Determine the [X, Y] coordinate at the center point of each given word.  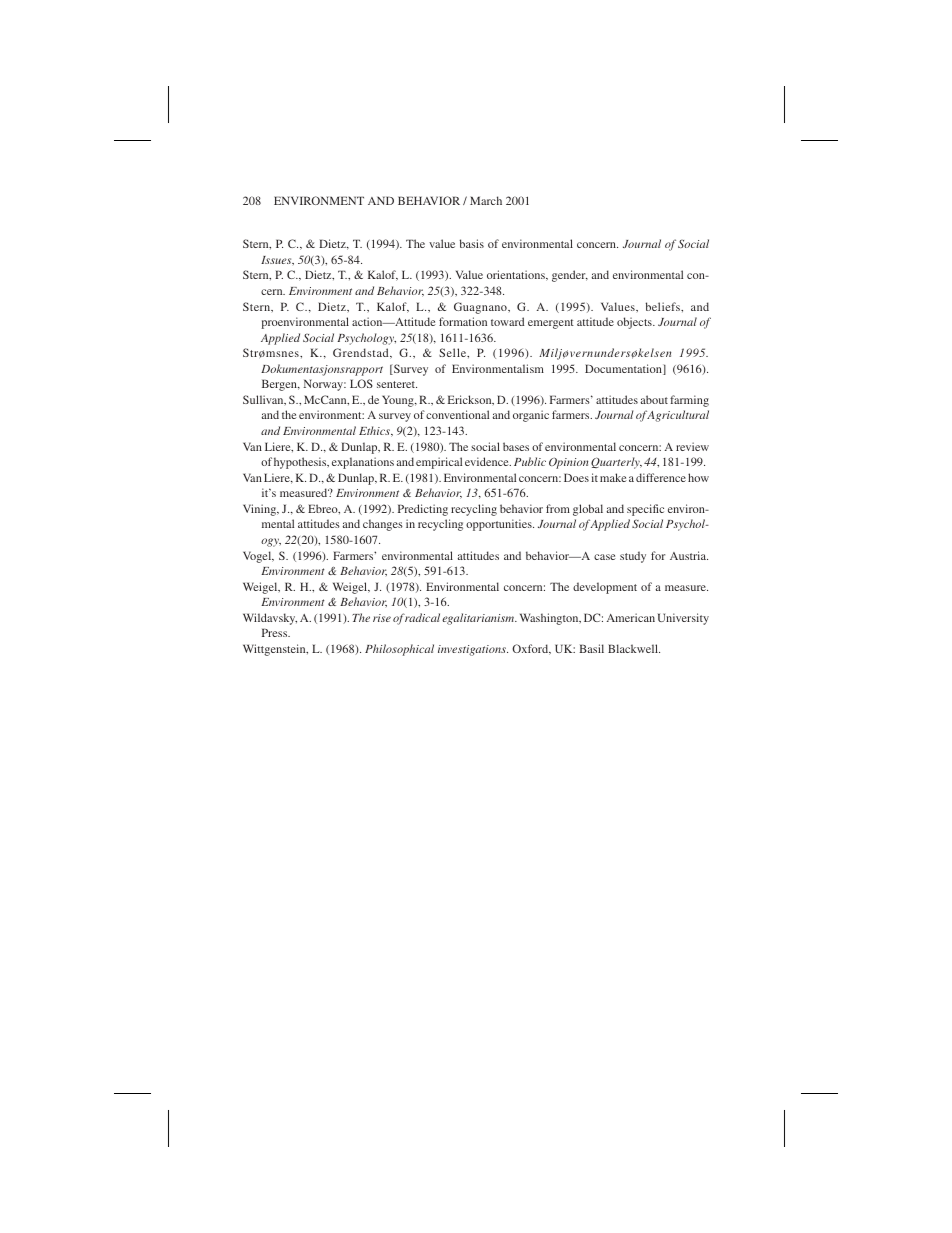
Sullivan [264, 400]
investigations [473, 650]
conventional [457, 414]
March [486, 200]
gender [570, 276]
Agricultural [677, 416]
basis [472, 243]
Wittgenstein [275, 650]
